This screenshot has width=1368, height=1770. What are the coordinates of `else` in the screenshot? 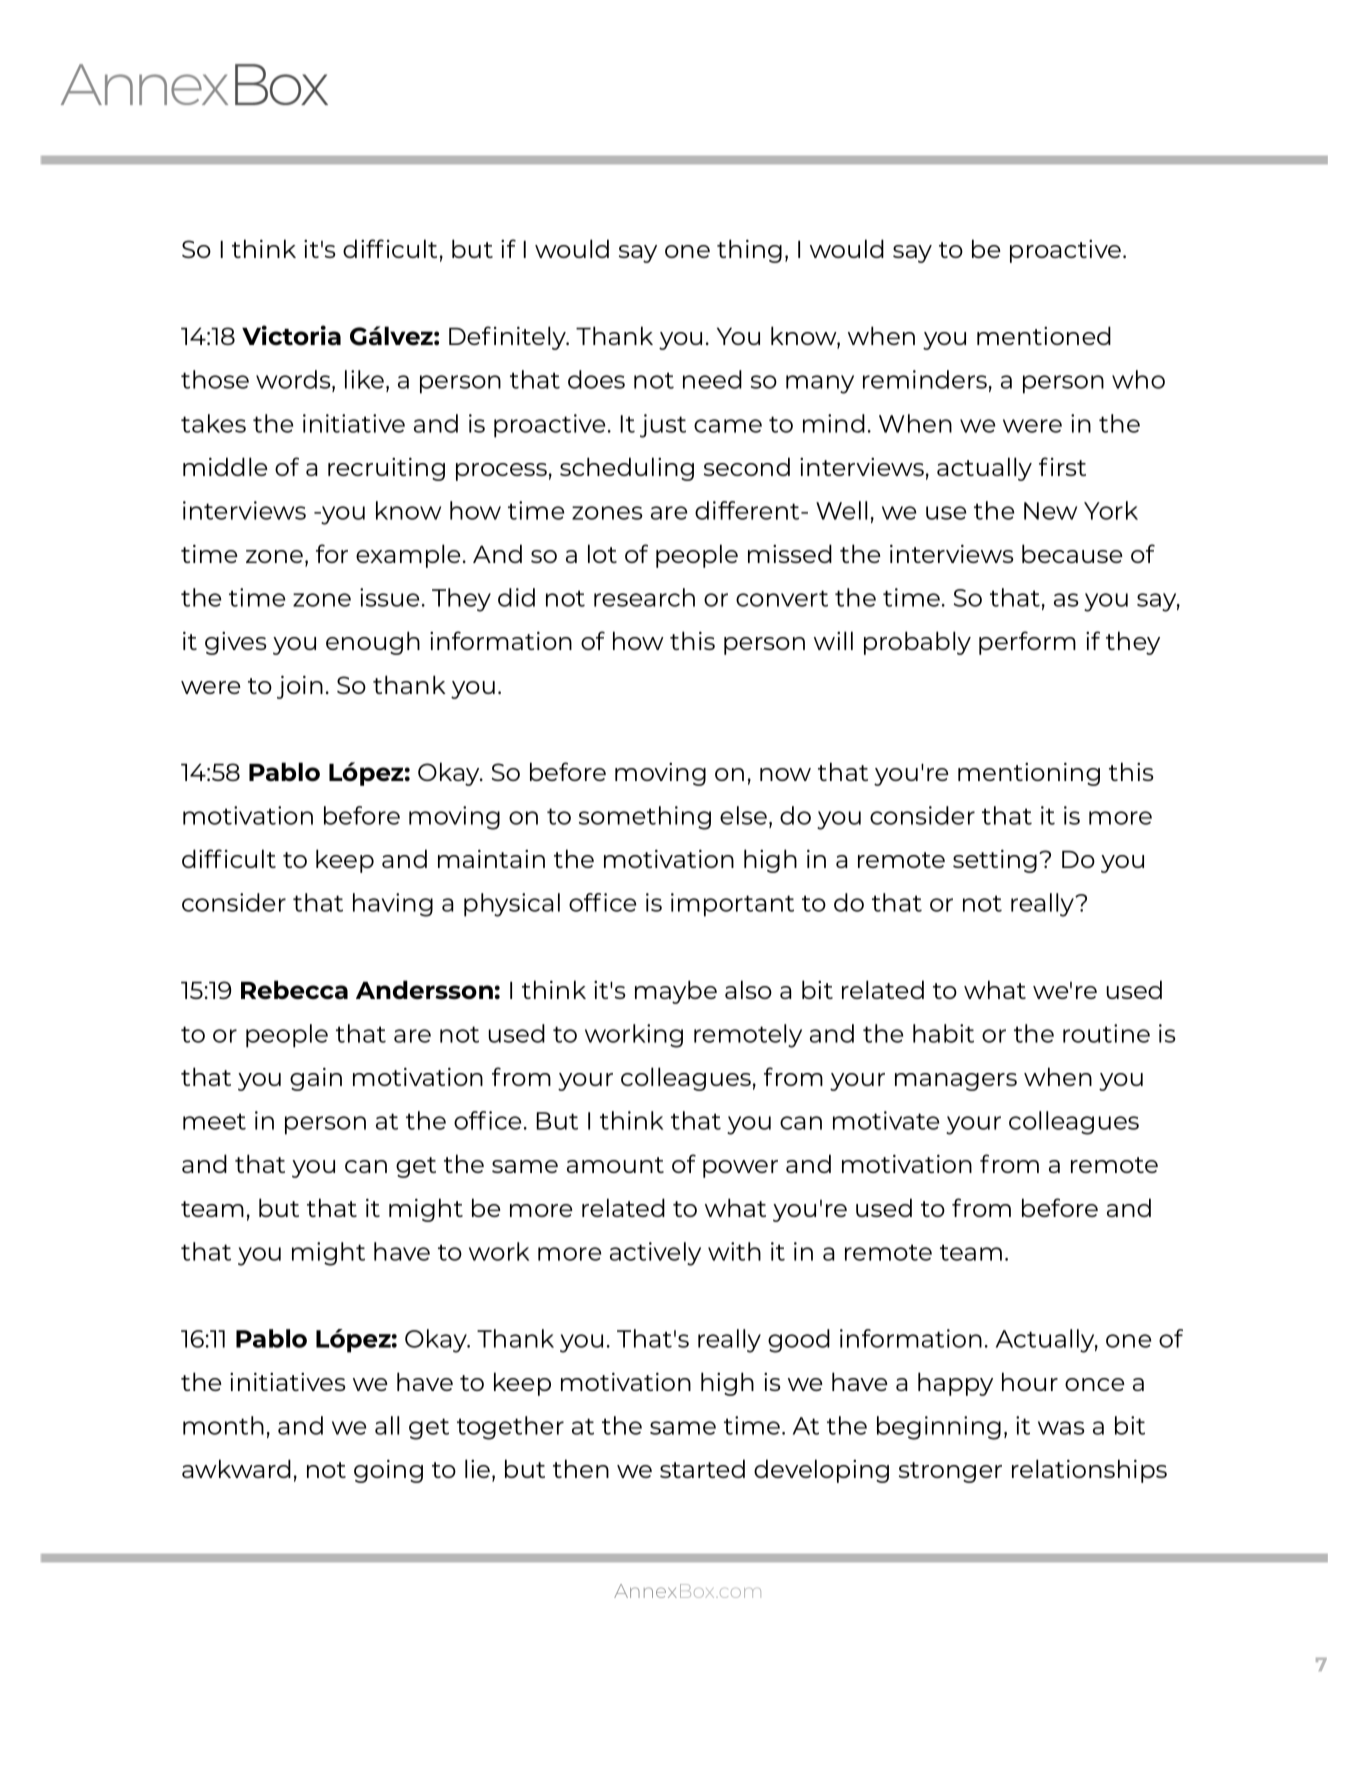 It's located at (745, 816).
